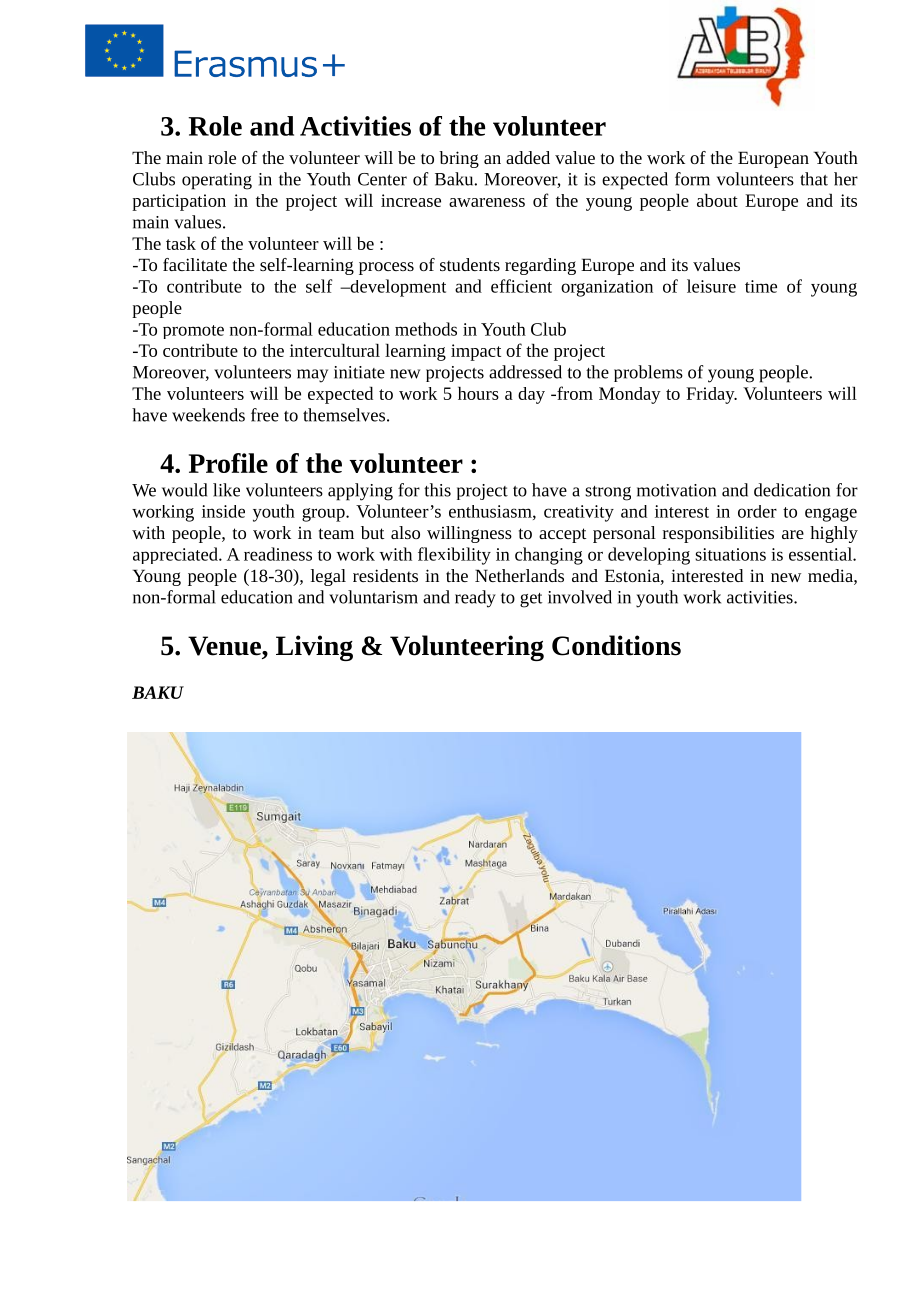 This screenshot has width=924, height=1308. I want to click on dedication, so click(792, 490).
